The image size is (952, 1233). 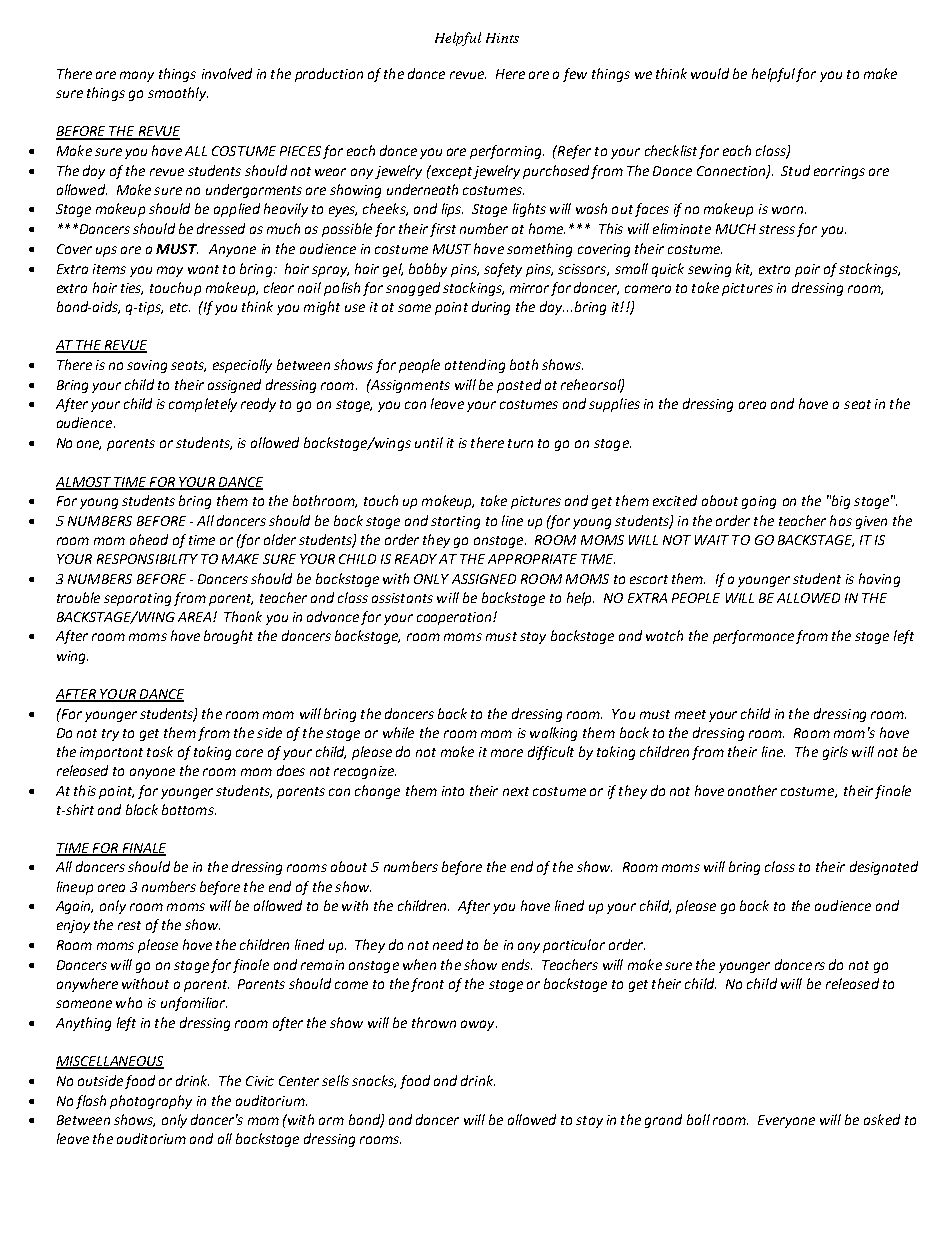 I want to click on Hints, so click(x=502, y=38).
